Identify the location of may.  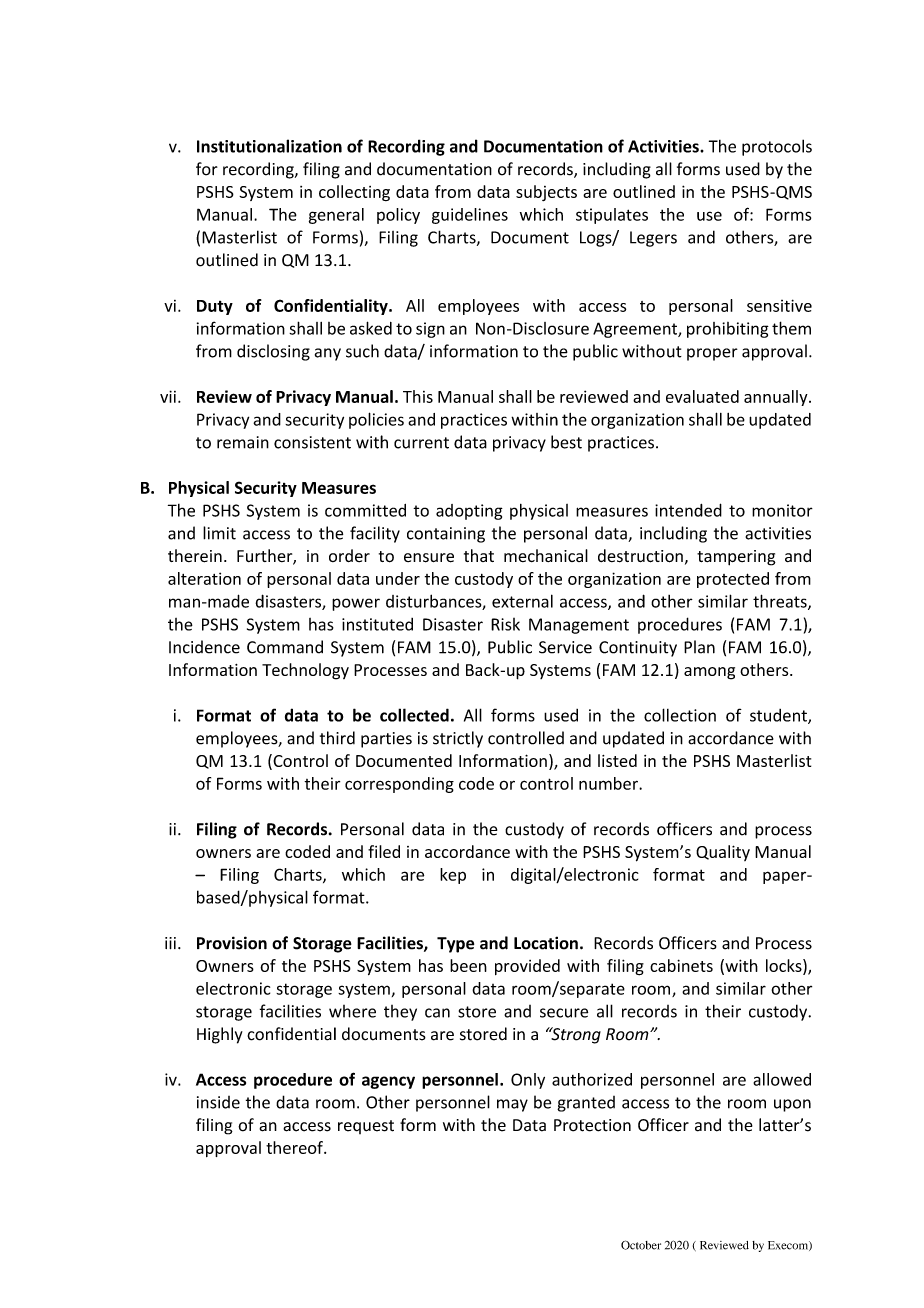
(512, 1105).
